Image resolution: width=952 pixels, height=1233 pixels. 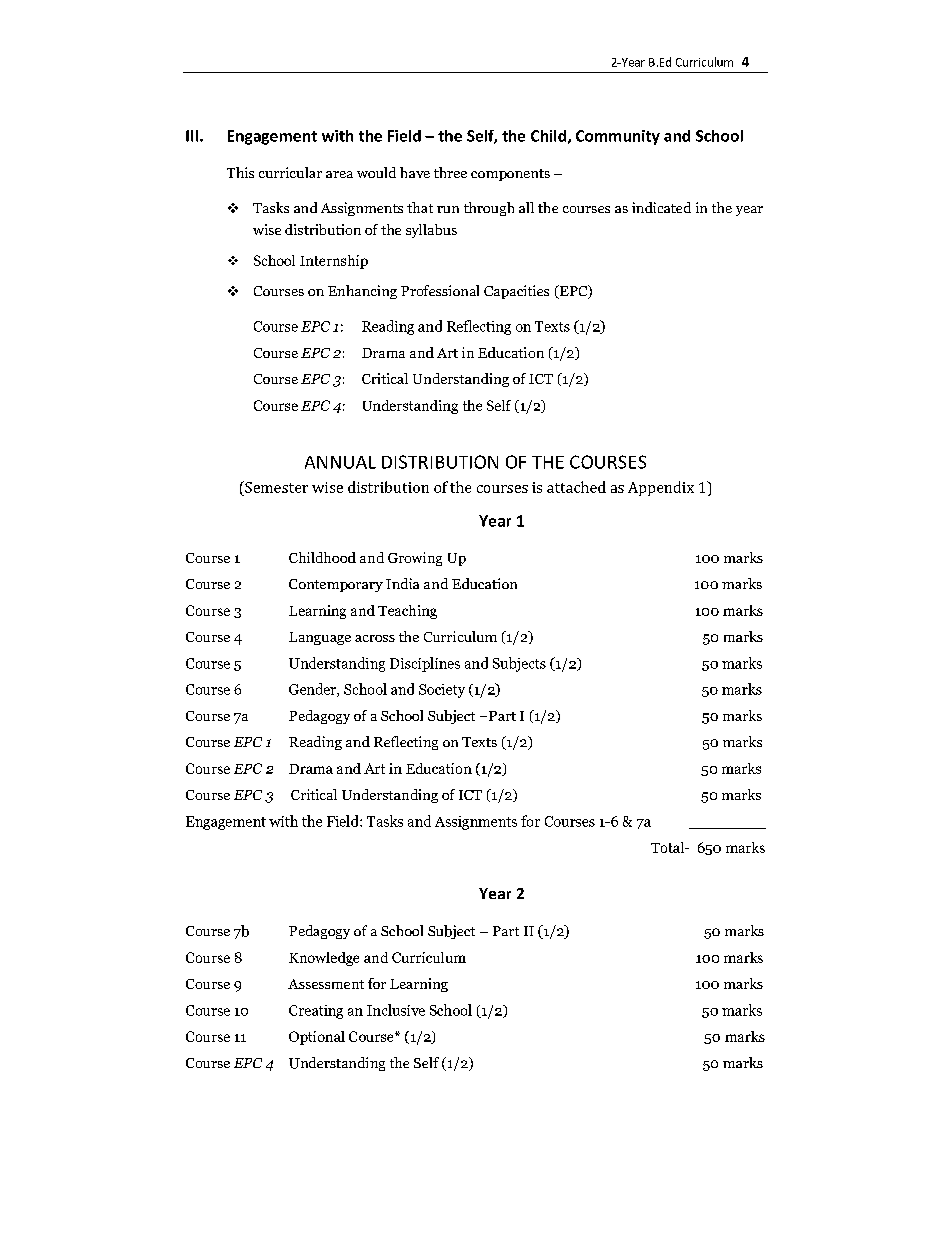 I want to click on India, so click(x=402, y=583).
